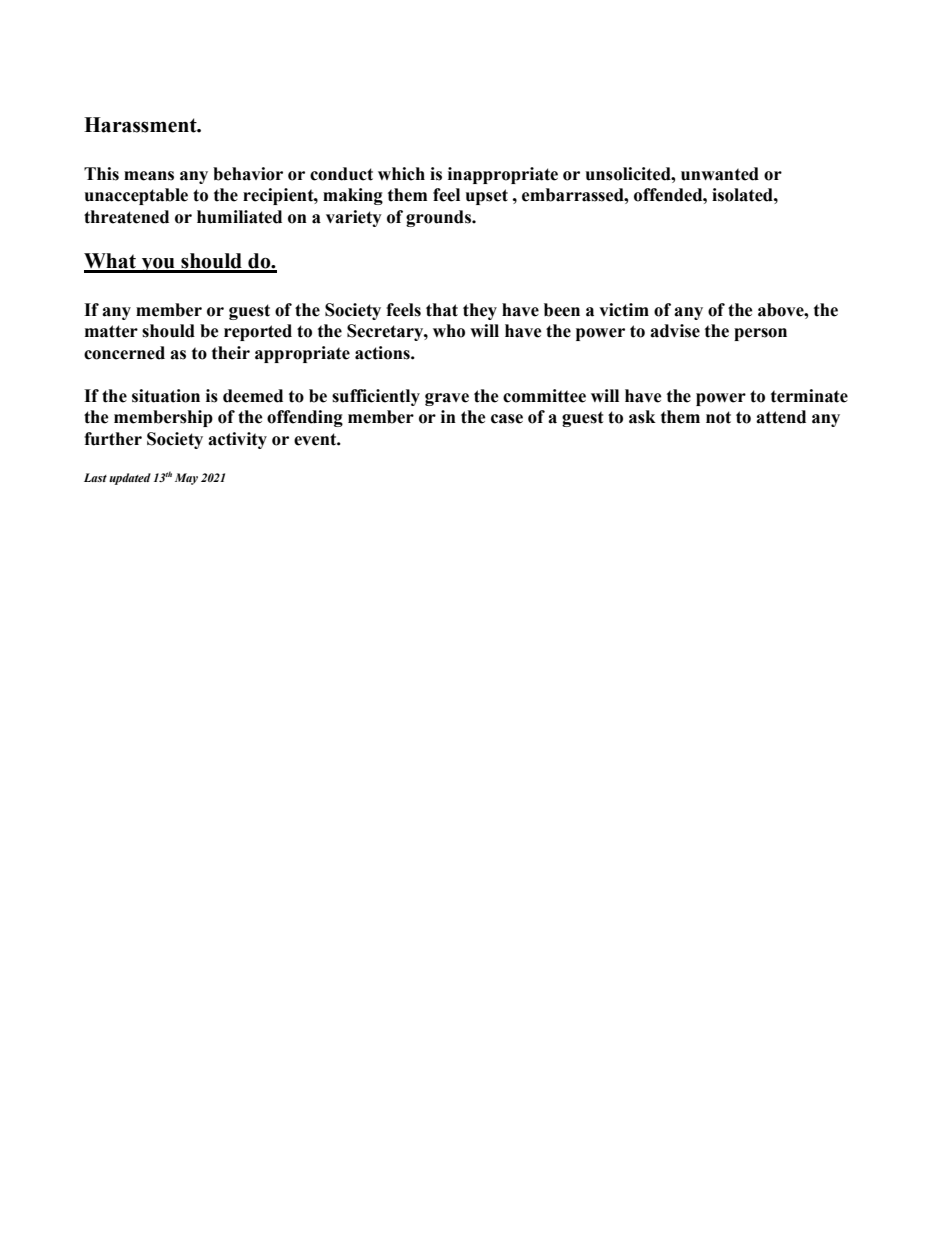  I want to click on you, so click(158, 265).
